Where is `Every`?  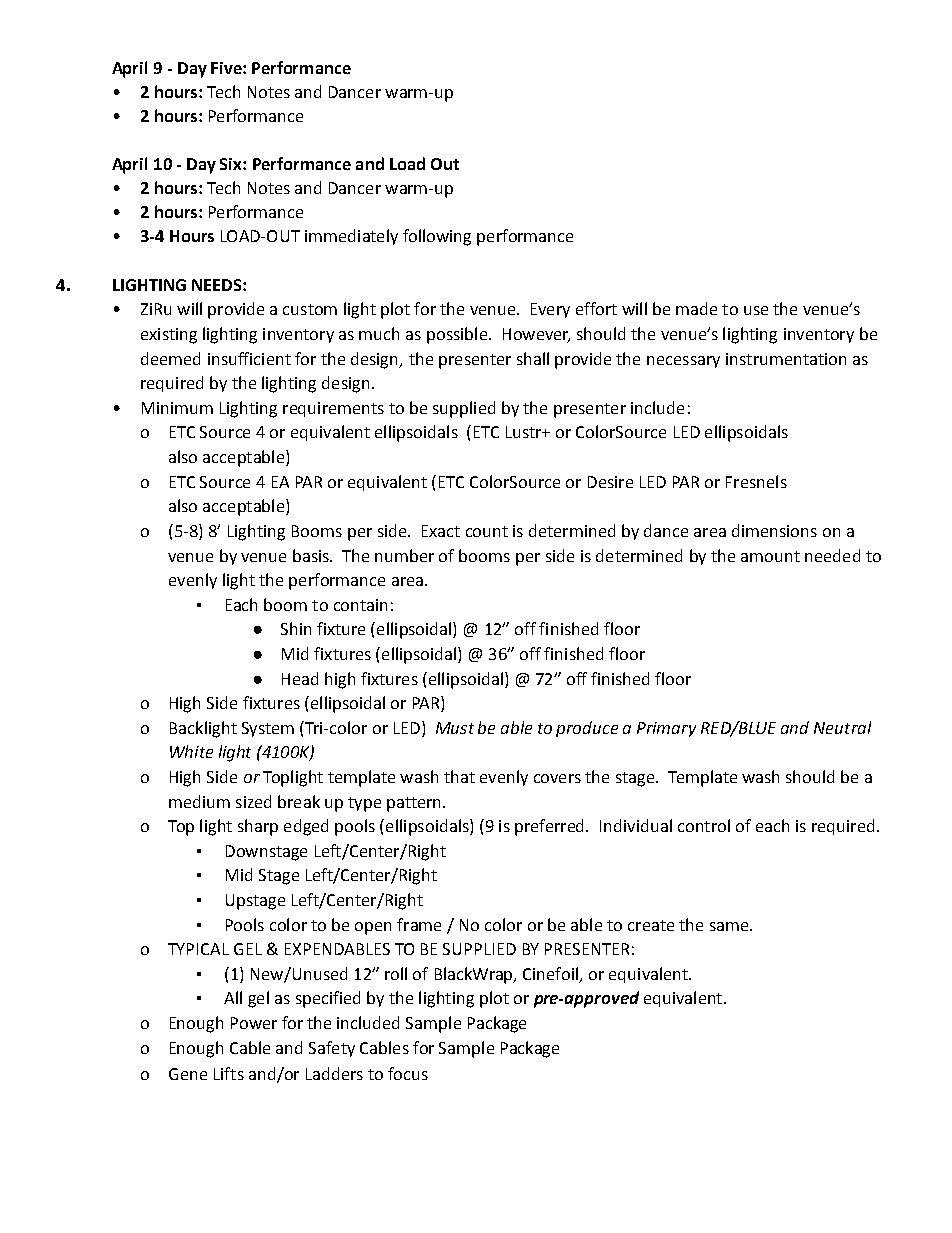 Every is located at coordinates (550, 310).
